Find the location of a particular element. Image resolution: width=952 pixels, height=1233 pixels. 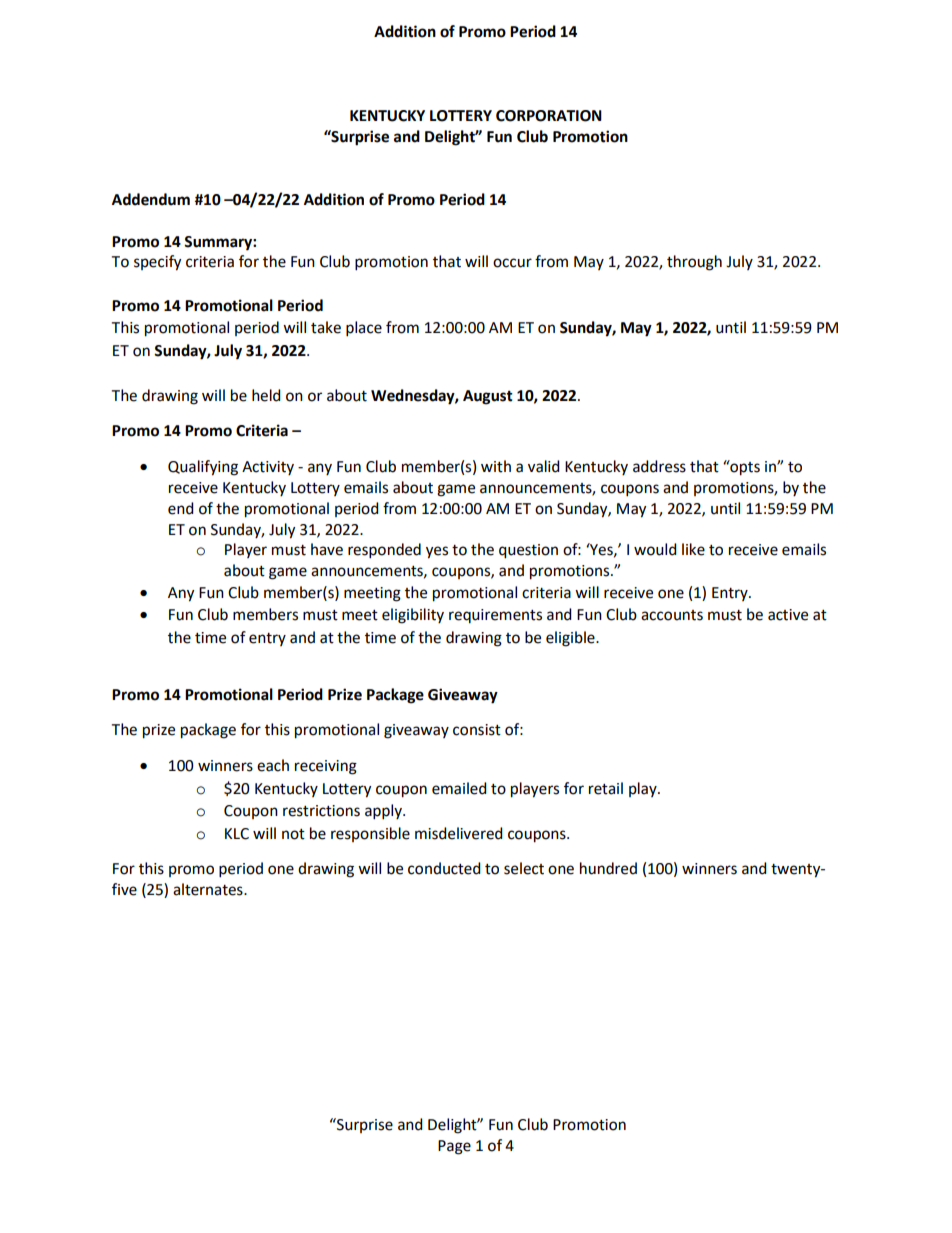

accounts is located at coordinates (672, 615).
